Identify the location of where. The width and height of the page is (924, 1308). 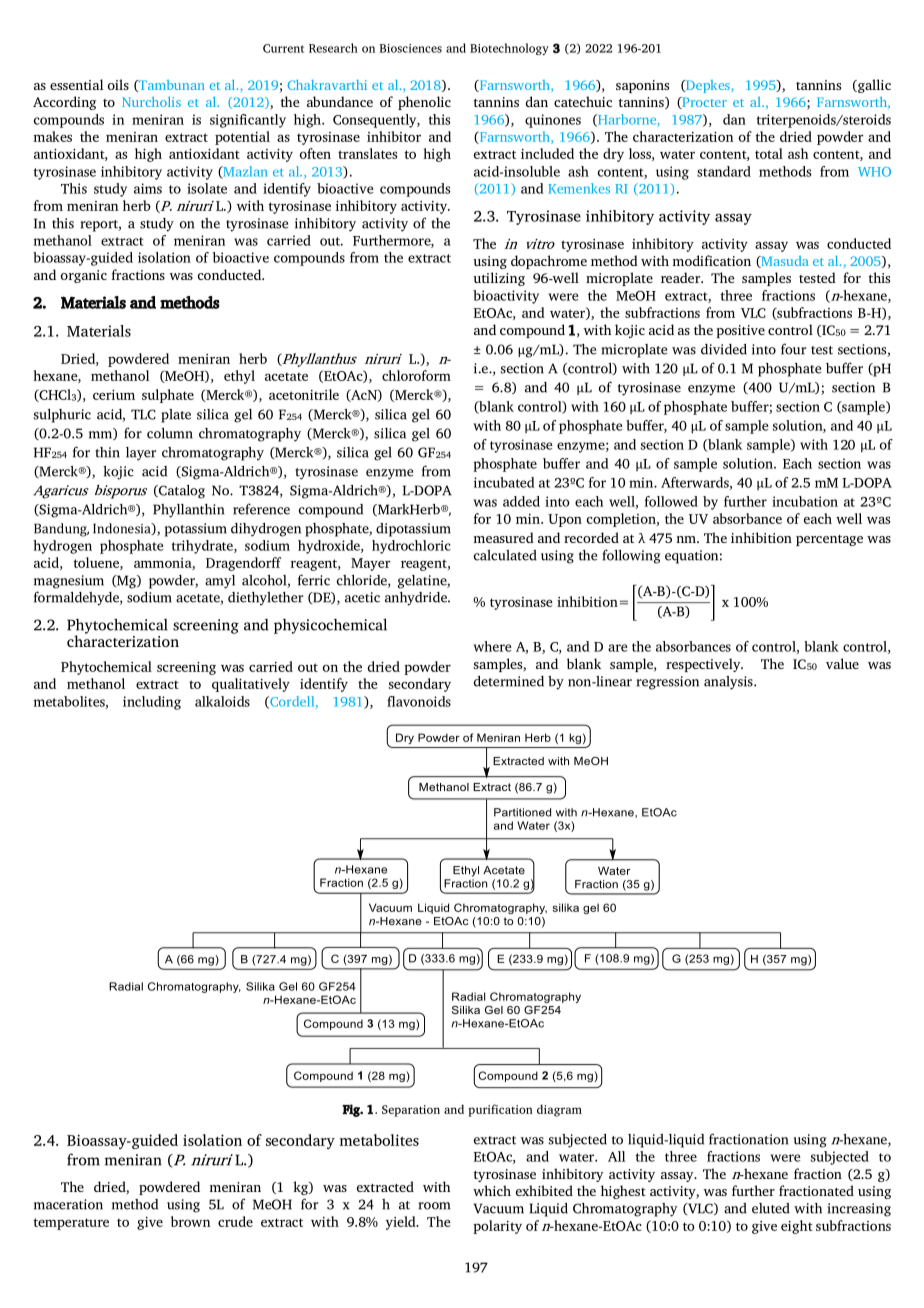
(492, 646).
